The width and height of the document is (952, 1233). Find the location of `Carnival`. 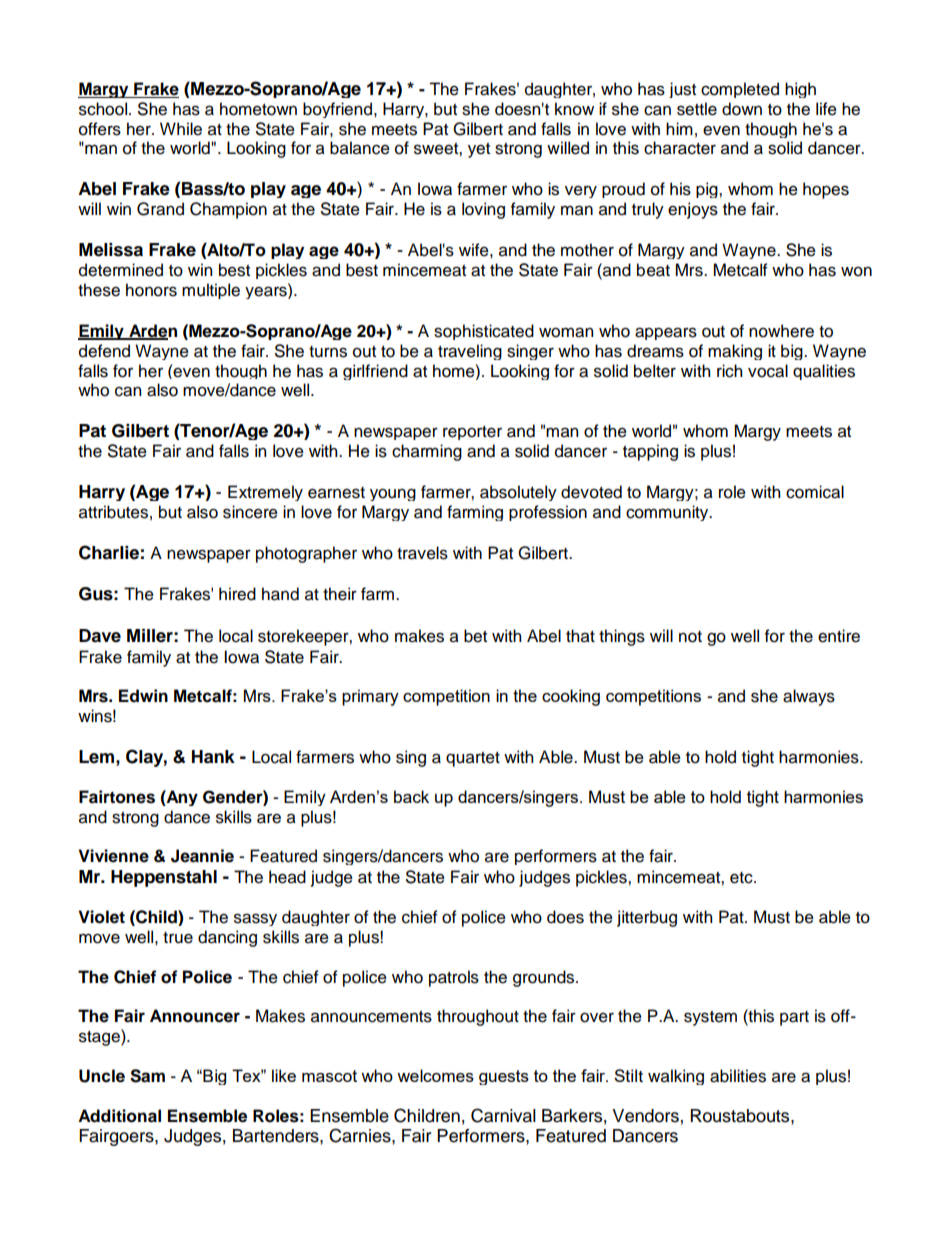

Carnival is located at coordinates (503, 1115).
